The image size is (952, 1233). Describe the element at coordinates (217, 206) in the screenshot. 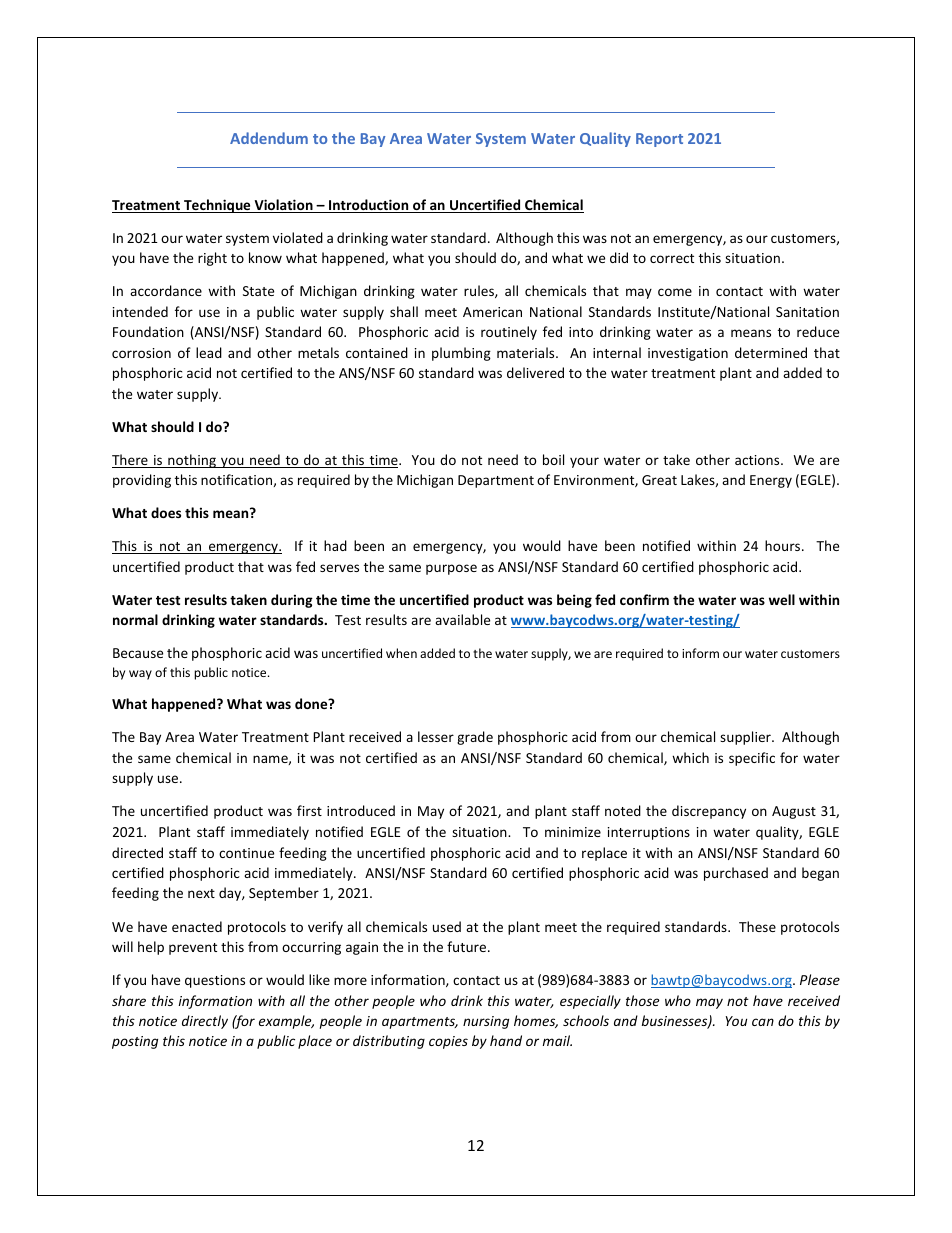

I see `Technique` at that location.
